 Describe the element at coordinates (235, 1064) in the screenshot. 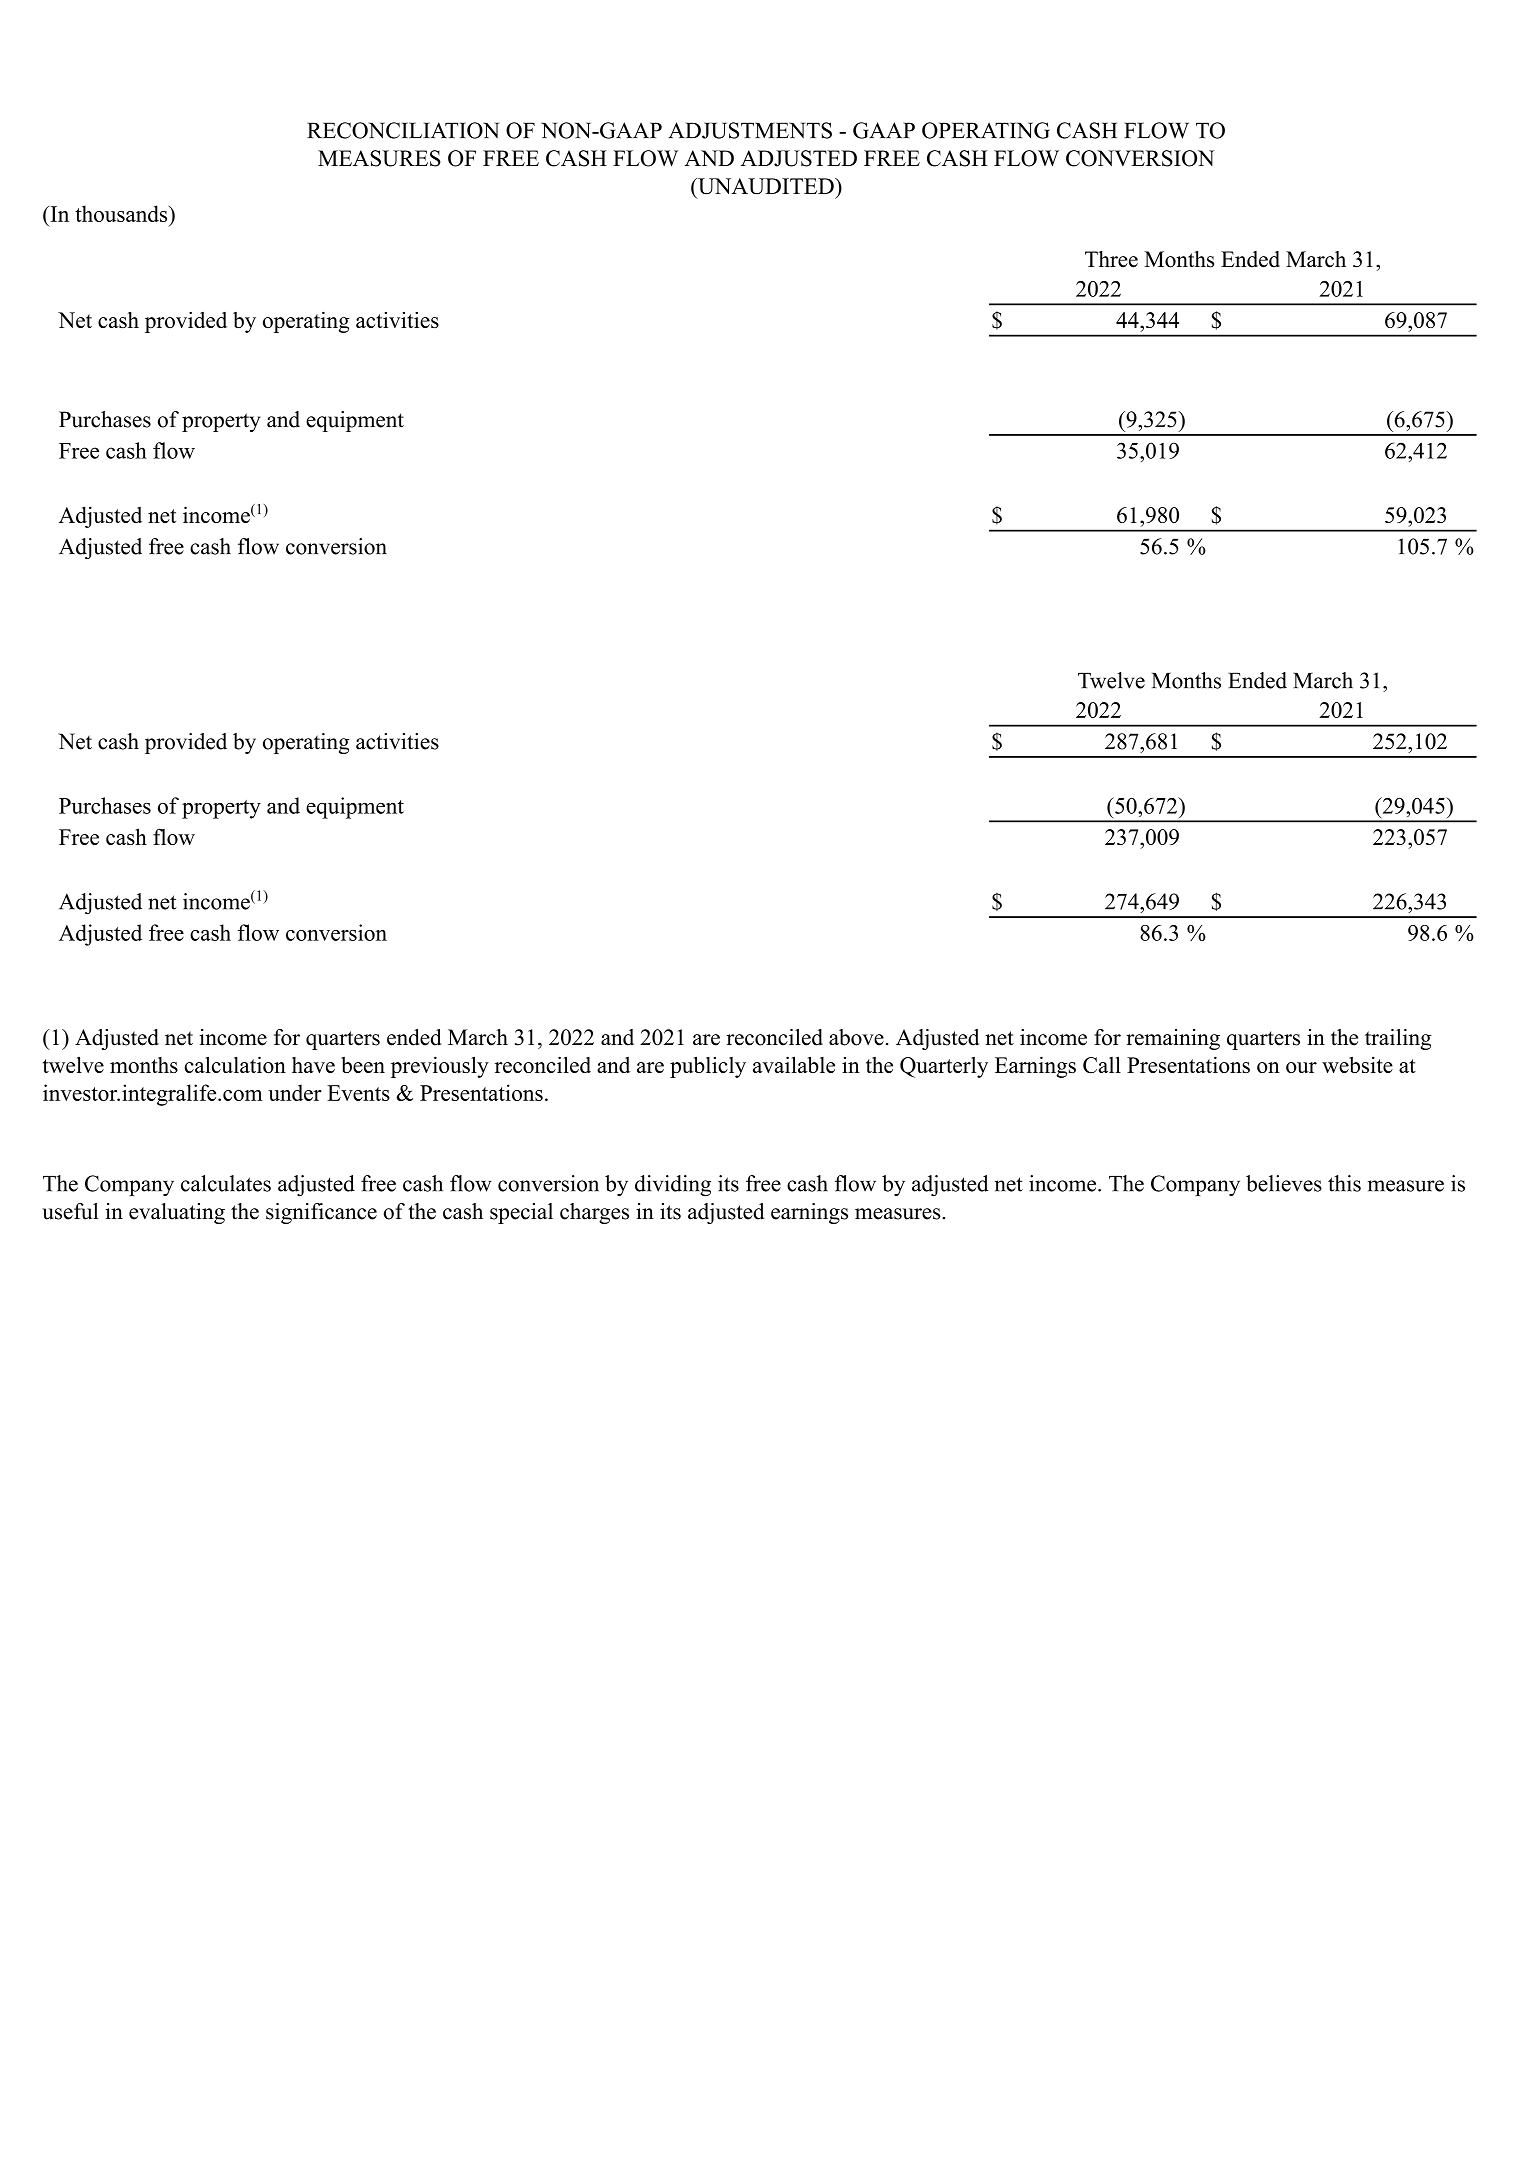

I see `calculation` at that location.
